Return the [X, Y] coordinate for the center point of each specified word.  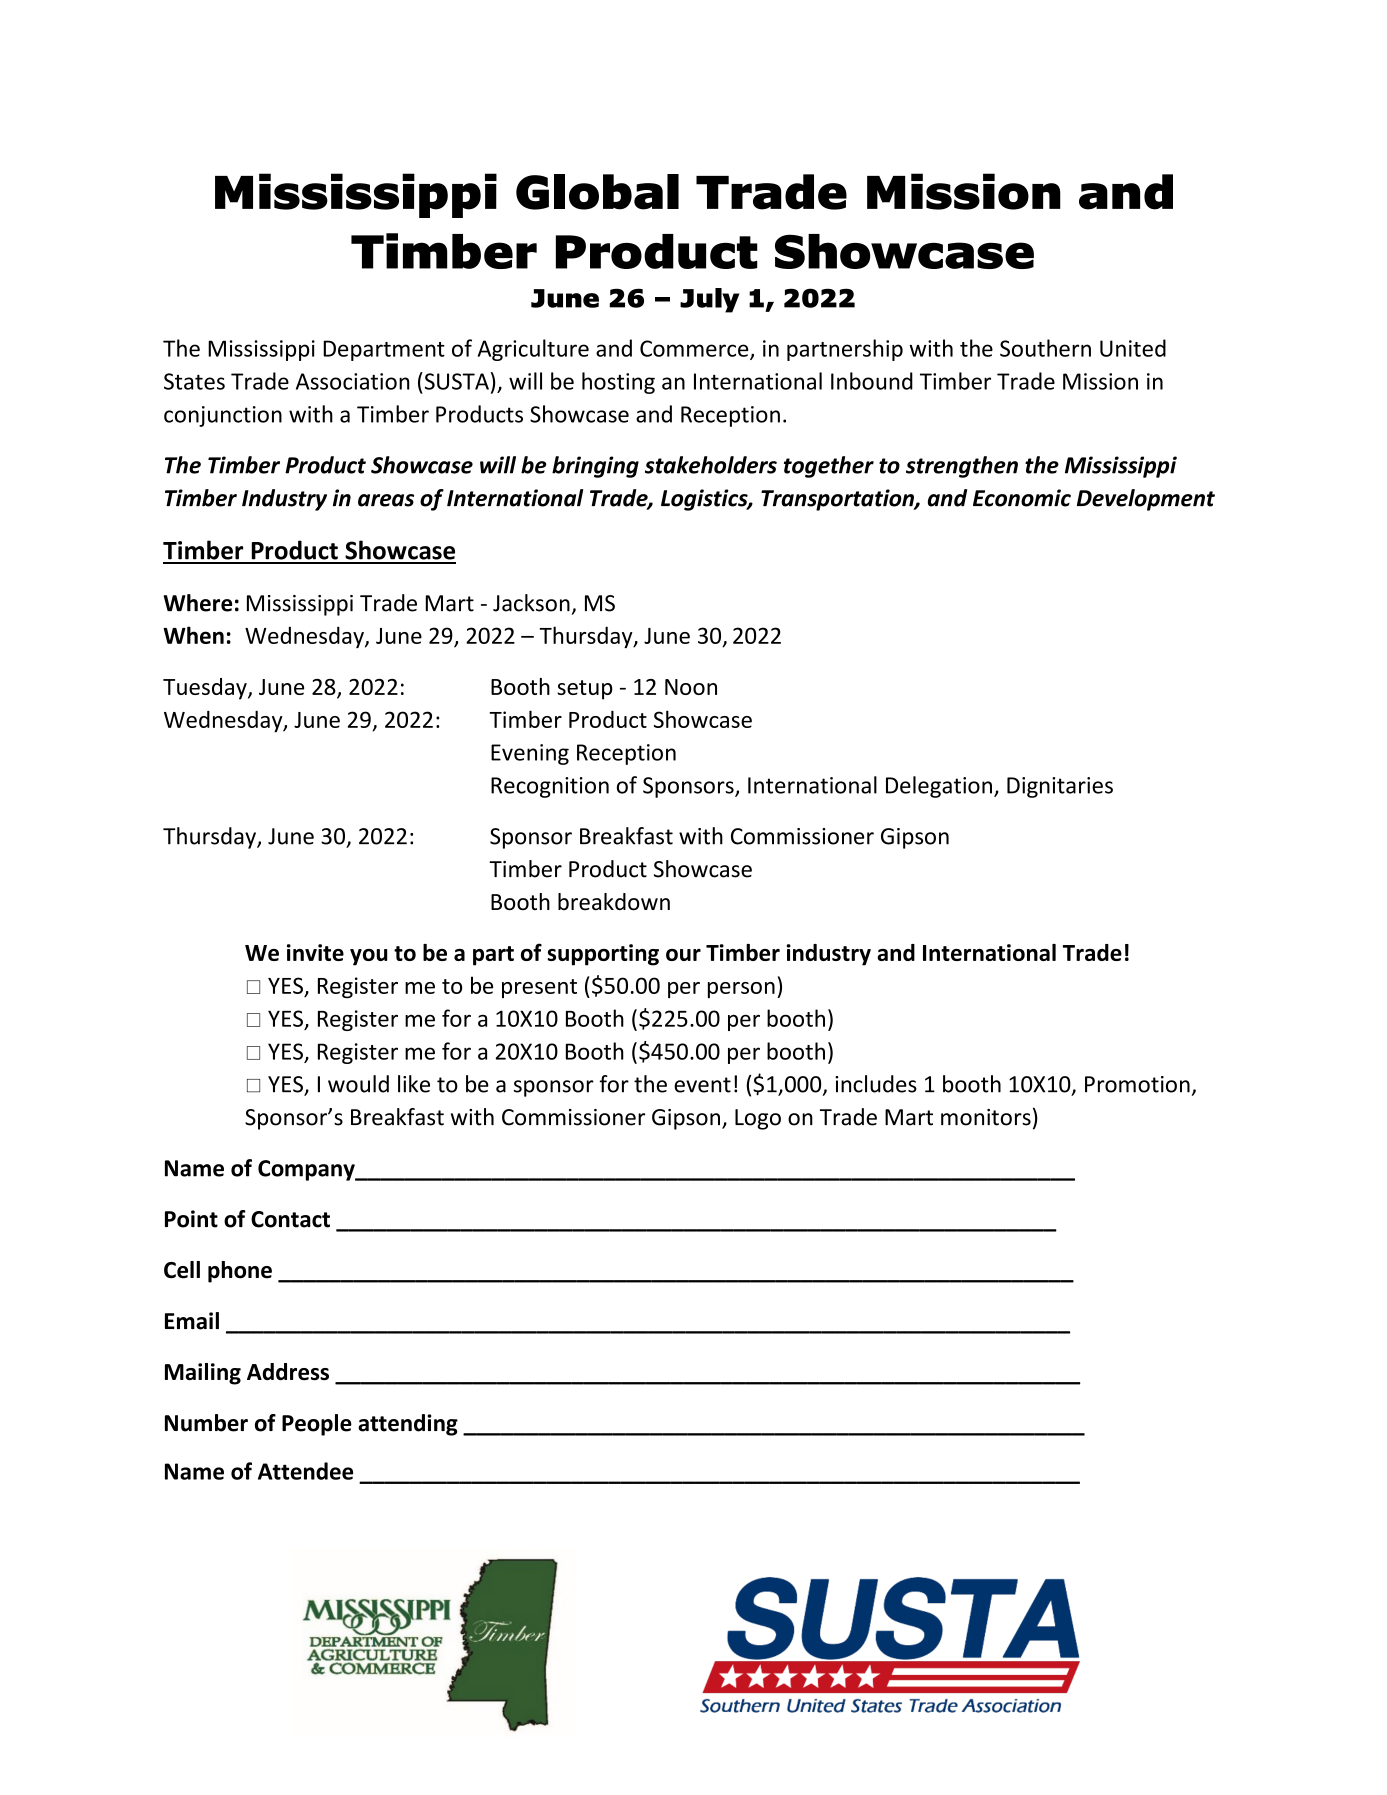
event [702, 1085]
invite [315, 952]
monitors [986, 1117]
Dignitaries [1060, 787]
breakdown [614, 902]
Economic [1022, 498]
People [317, 1425]
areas [386, 500]
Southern [1045, 348]
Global [597, 192]
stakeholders [711, 465]
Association [353, 381]
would [358, 1084]
